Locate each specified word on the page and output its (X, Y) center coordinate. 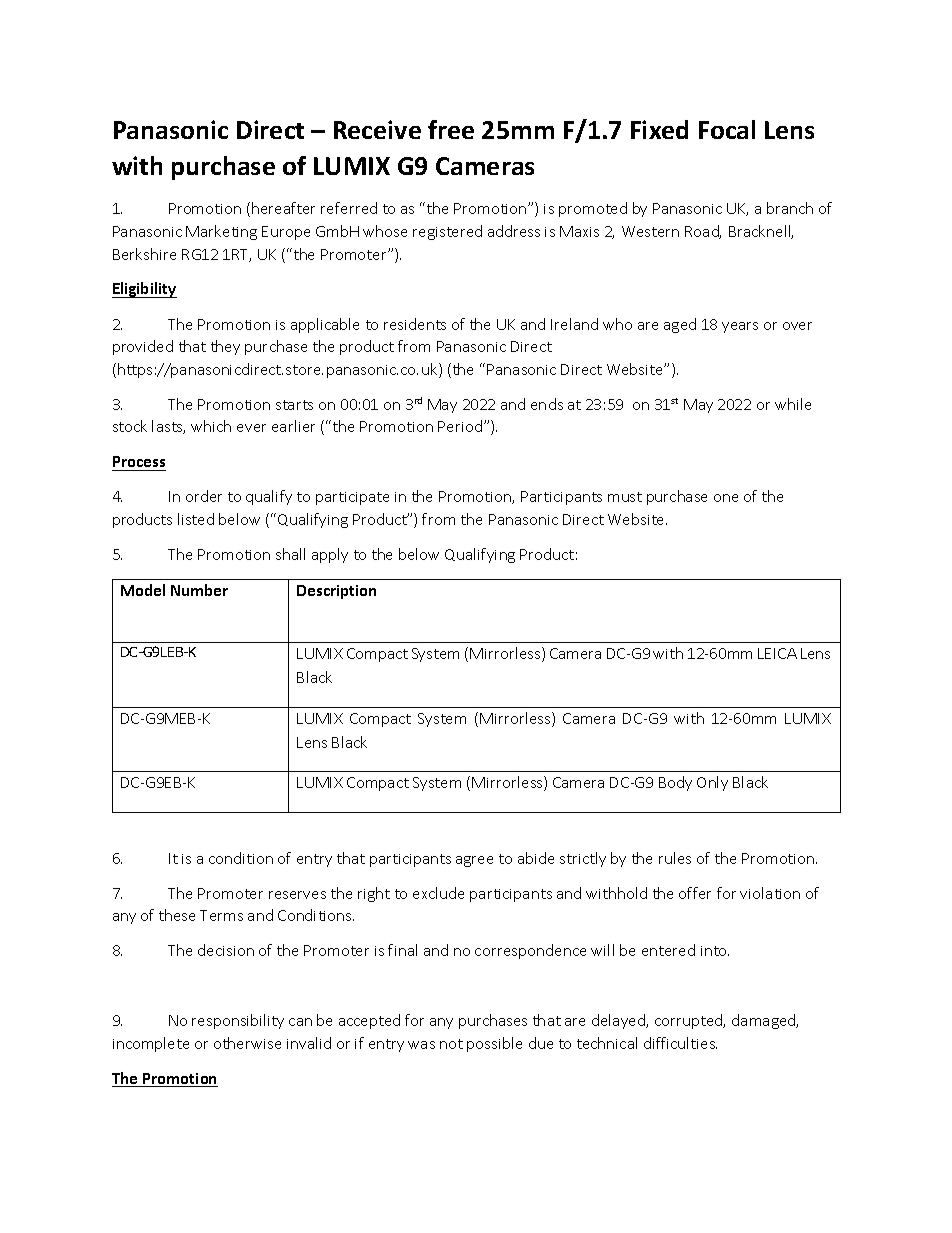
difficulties (680, 1043)
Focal (727, 129)
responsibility (238, 1021)
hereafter (283, 208)
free (451, 129)
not (451, 1044)
